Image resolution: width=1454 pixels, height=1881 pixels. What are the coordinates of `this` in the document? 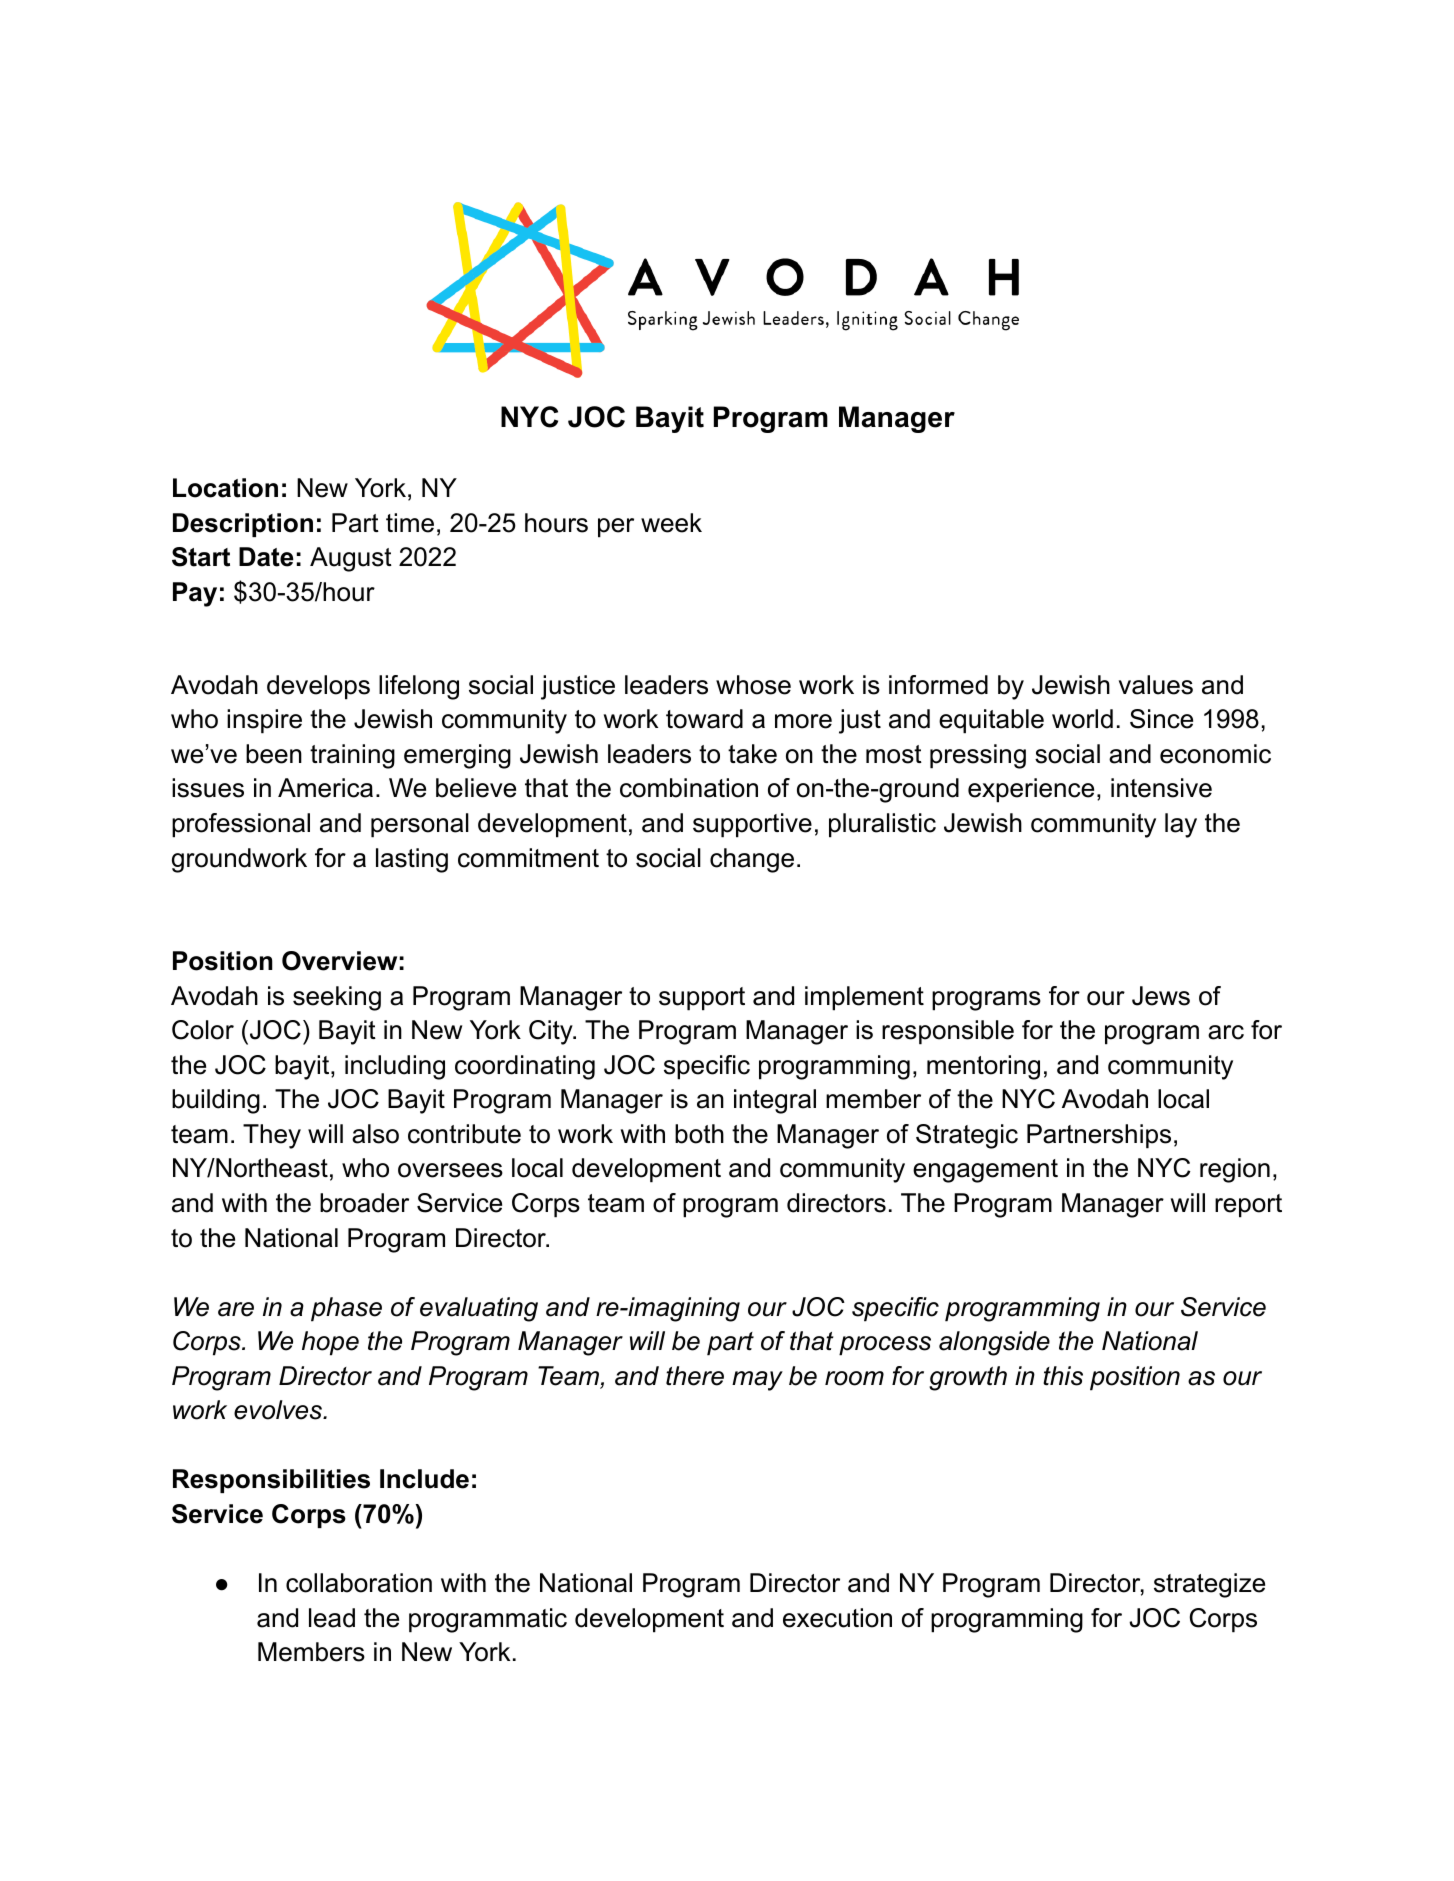 It's located at (1063, 1376).
